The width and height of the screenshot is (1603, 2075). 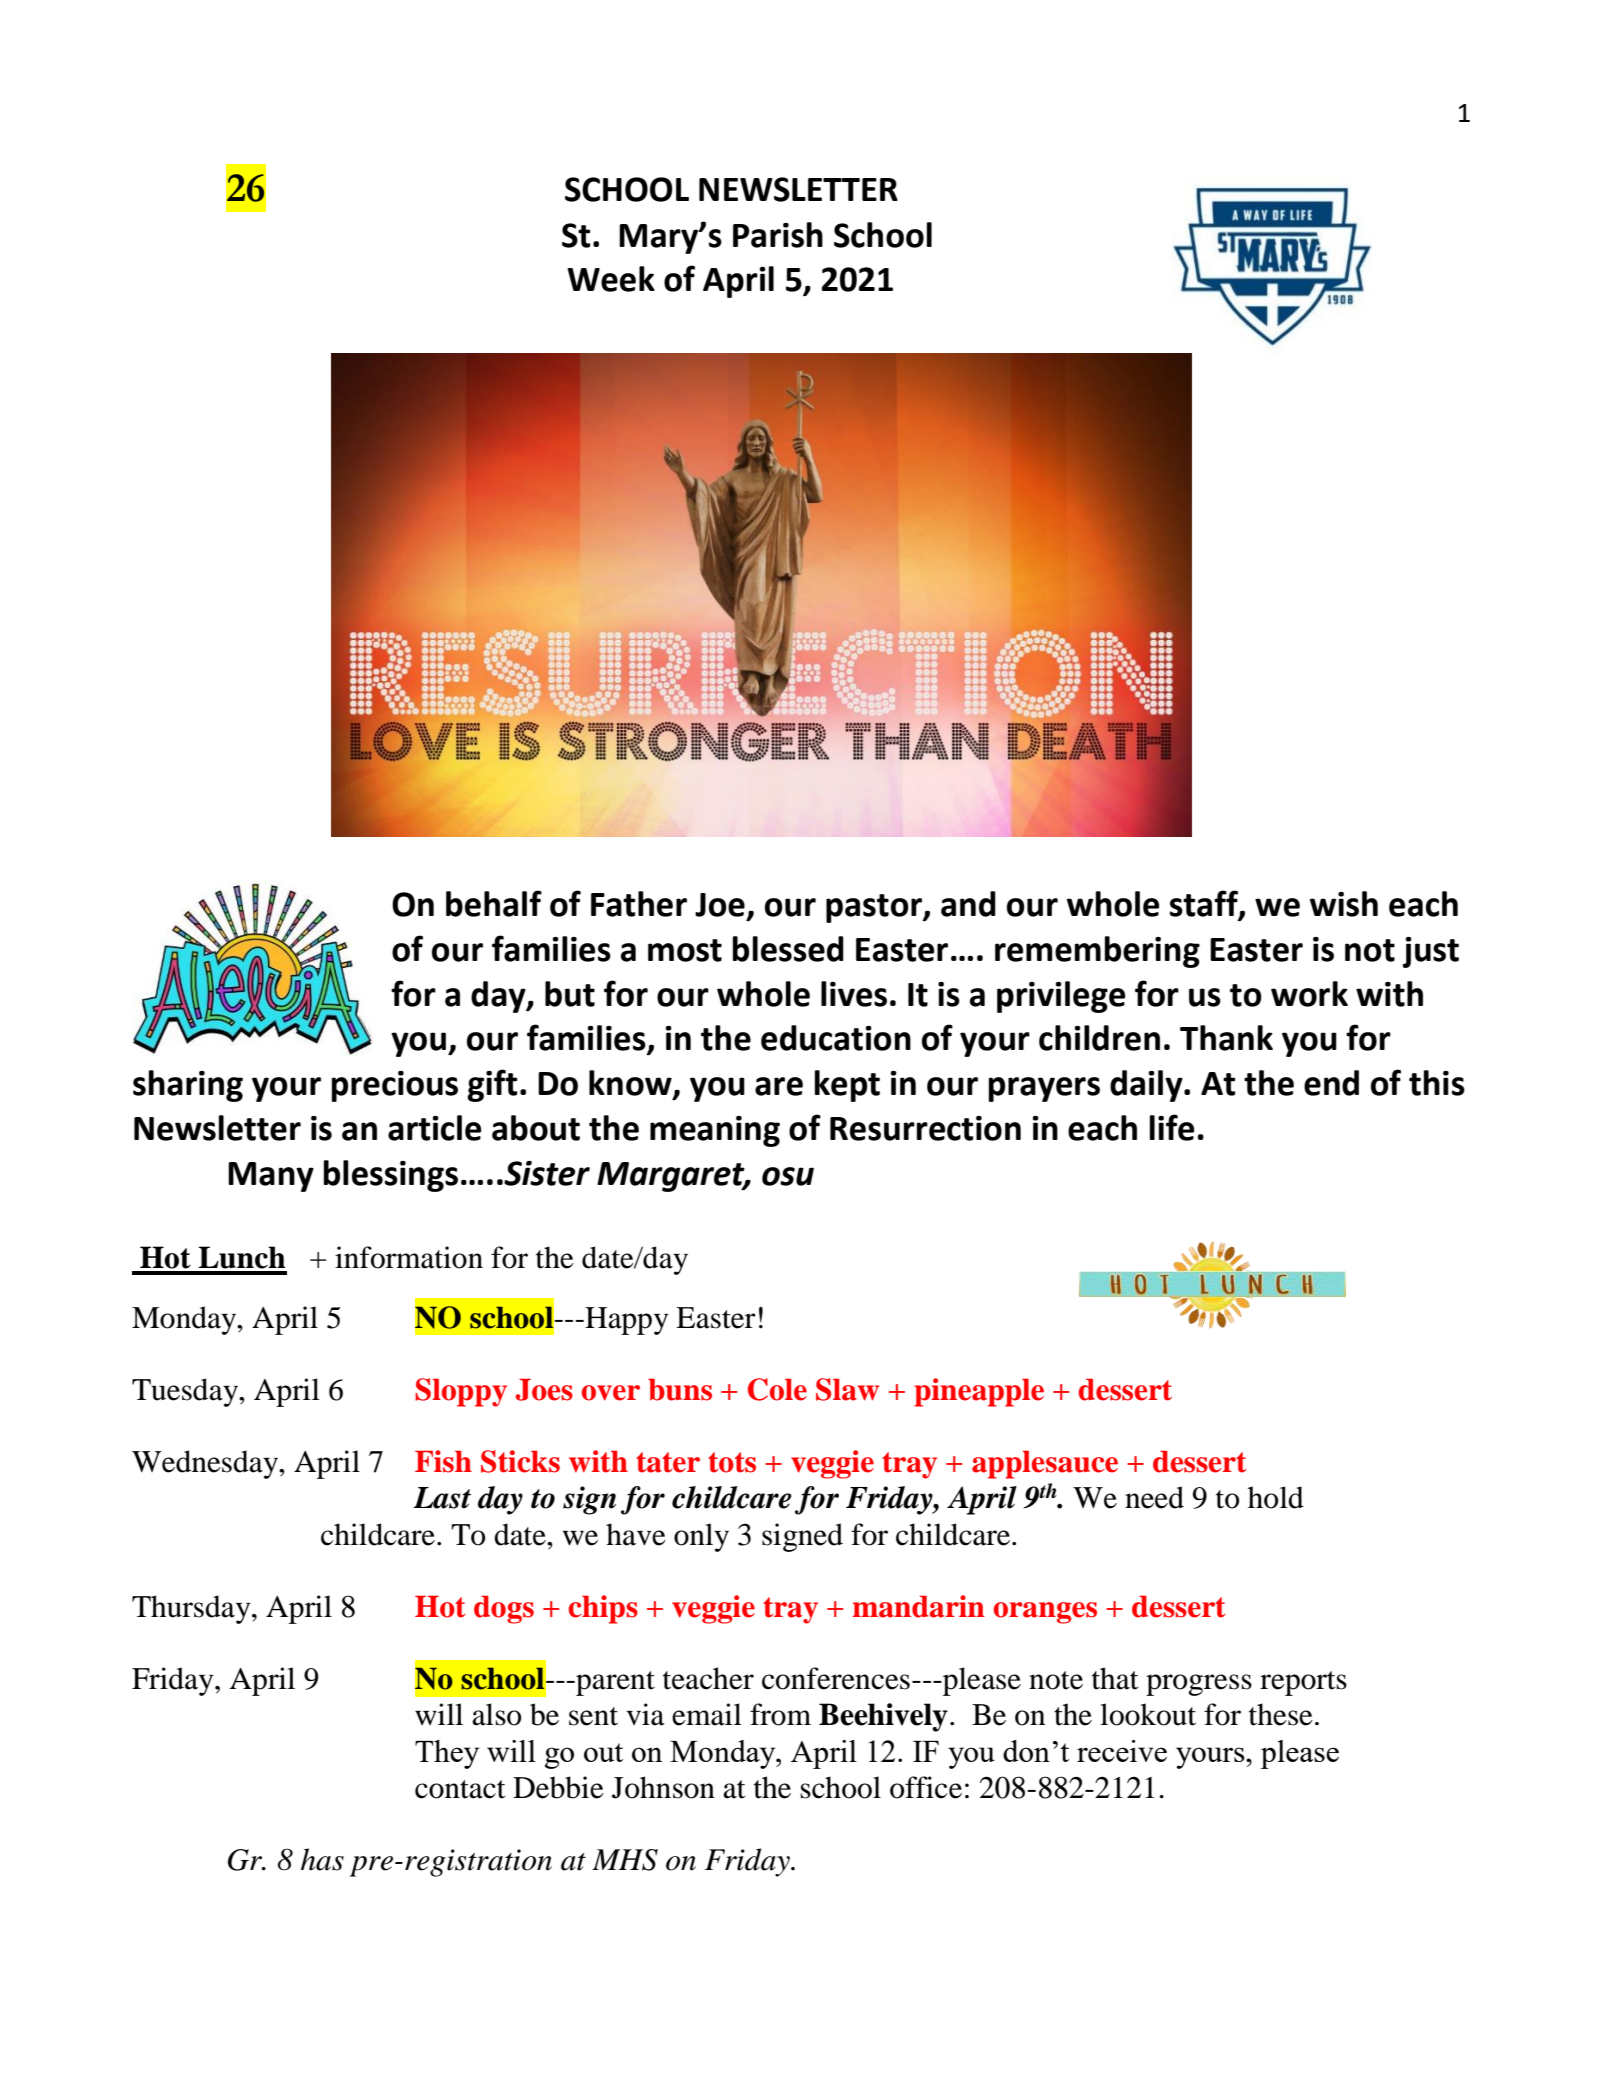 What do you see at coordinates (1205, 904) in the screenshot?
I see `staff` at bounding box center [1205, 904].
